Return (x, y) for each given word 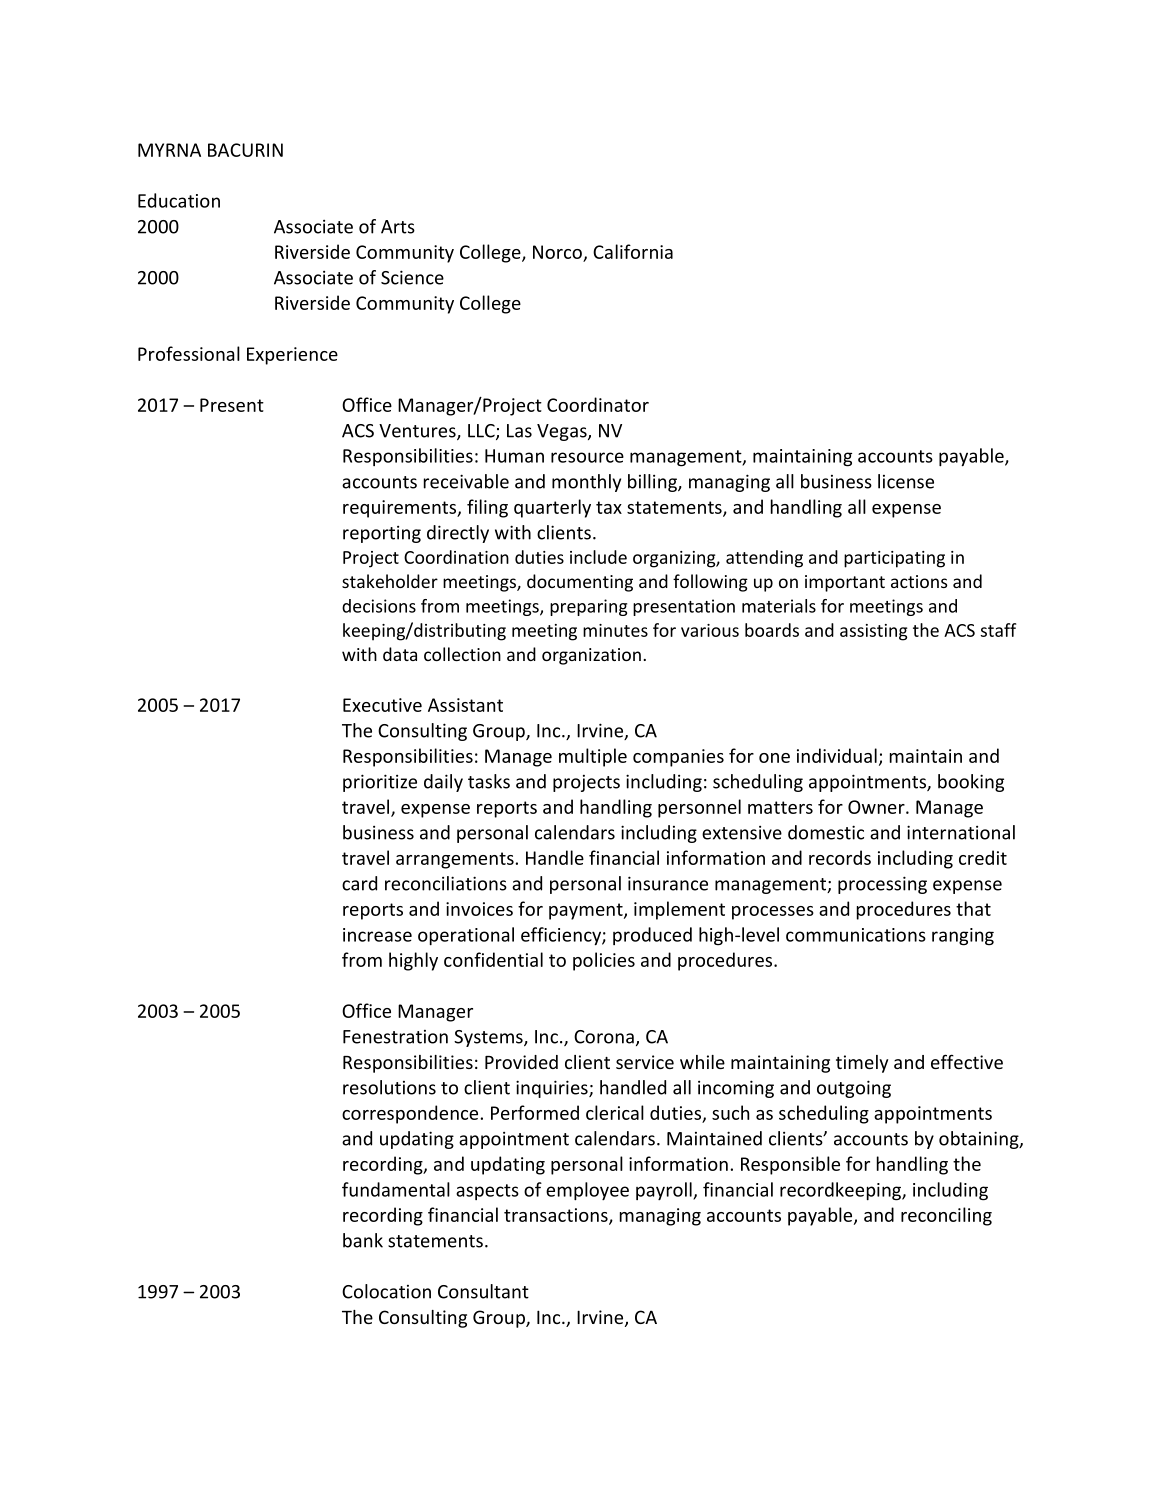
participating (894, 559)
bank (363, 1240)
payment (587, 911)
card (359, 883)
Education (179, 200)
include (598, 557)
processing (882, 885)
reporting (382, 534)
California (633, 251)
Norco (557, 252)
